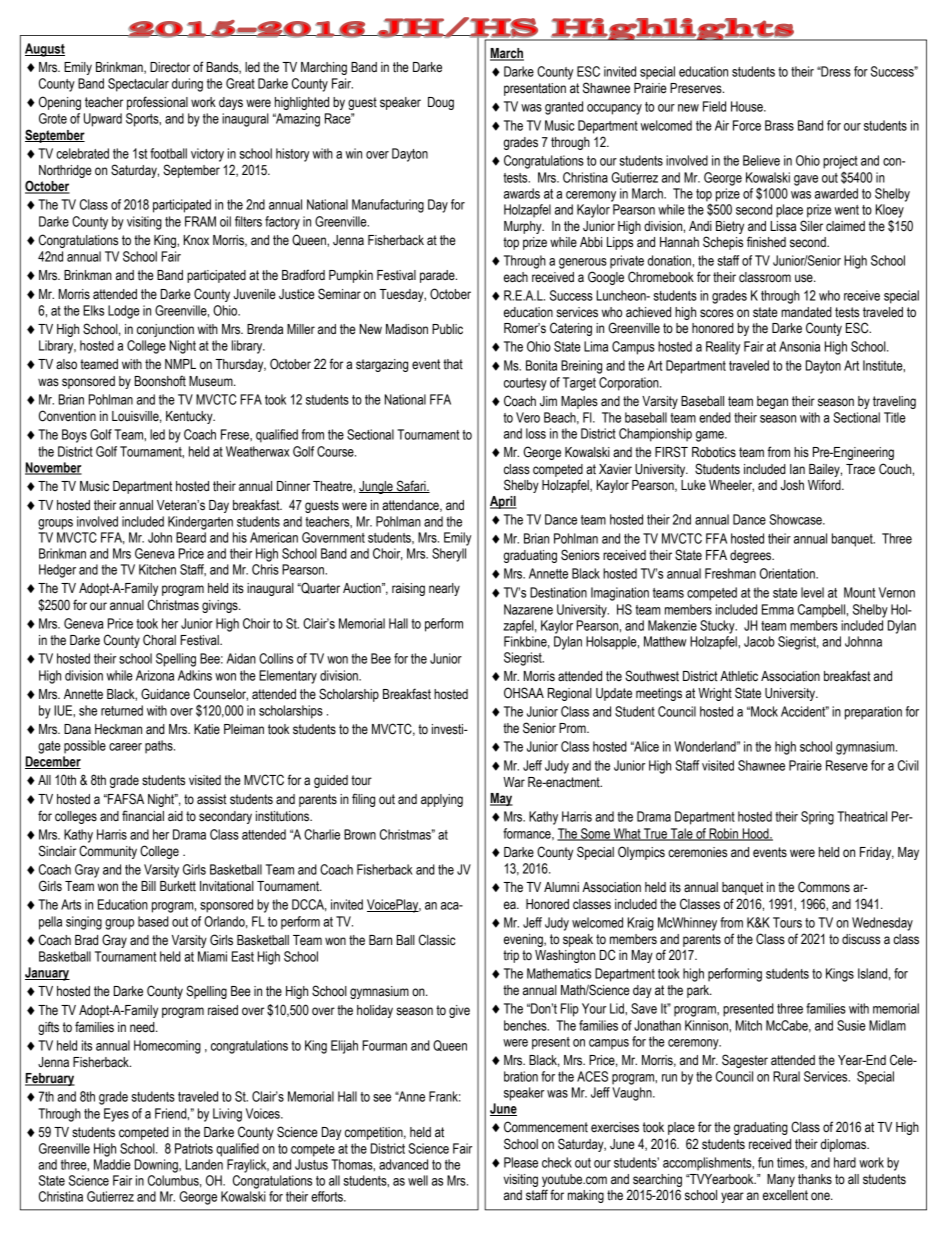 The width and height of the image is (952, 1233). I want to click on Maddie, so click(112, 1164).
